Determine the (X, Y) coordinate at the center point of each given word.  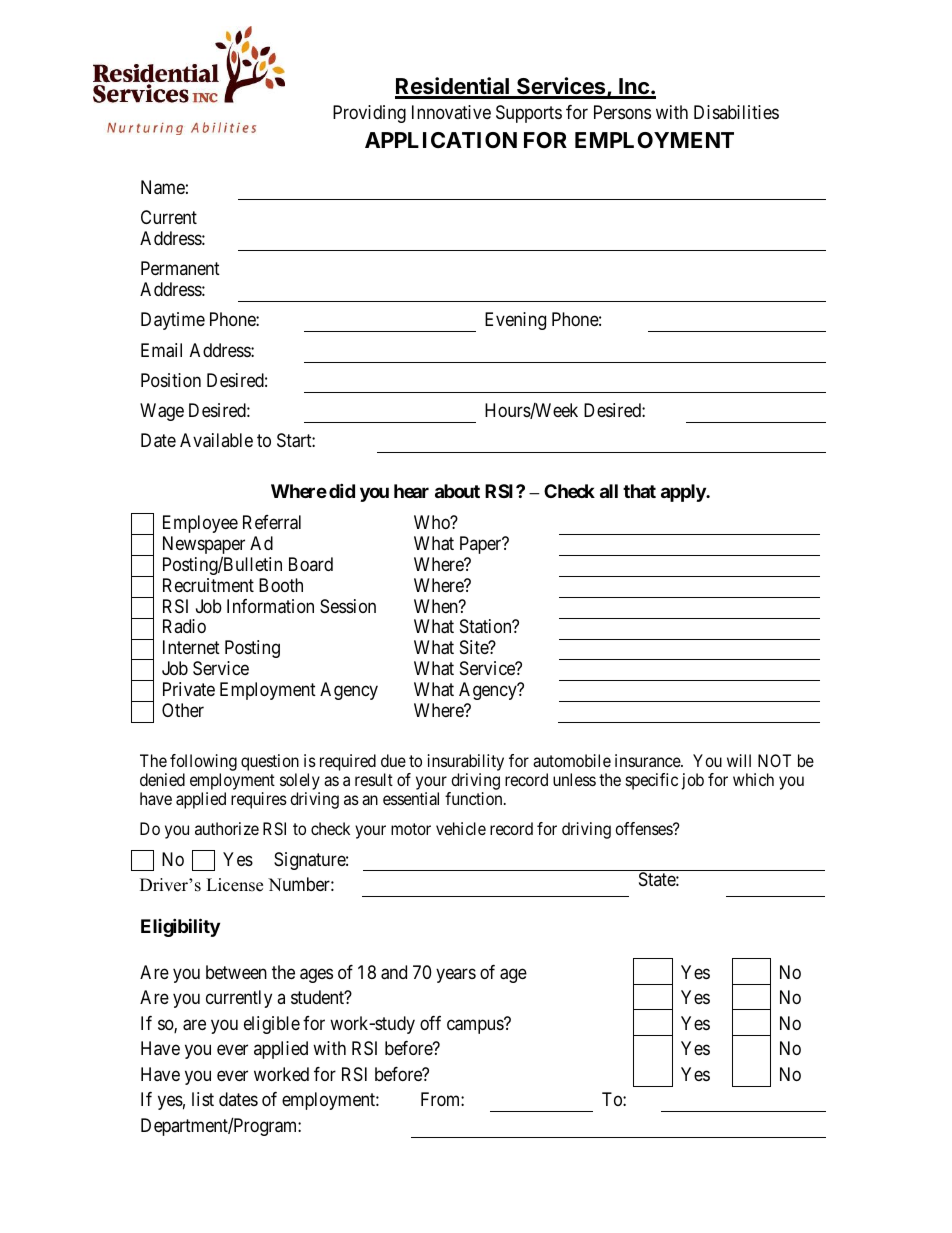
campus (476, 1026)
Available (216, 440)
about (457, 491)
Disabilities (736, 112)
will (739, 760)
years (456, 975)
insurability (466, 764)
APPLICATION (441, 140)
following (203, 764)
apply (684, 493)
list (203, 1099)
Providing (369, 114)
